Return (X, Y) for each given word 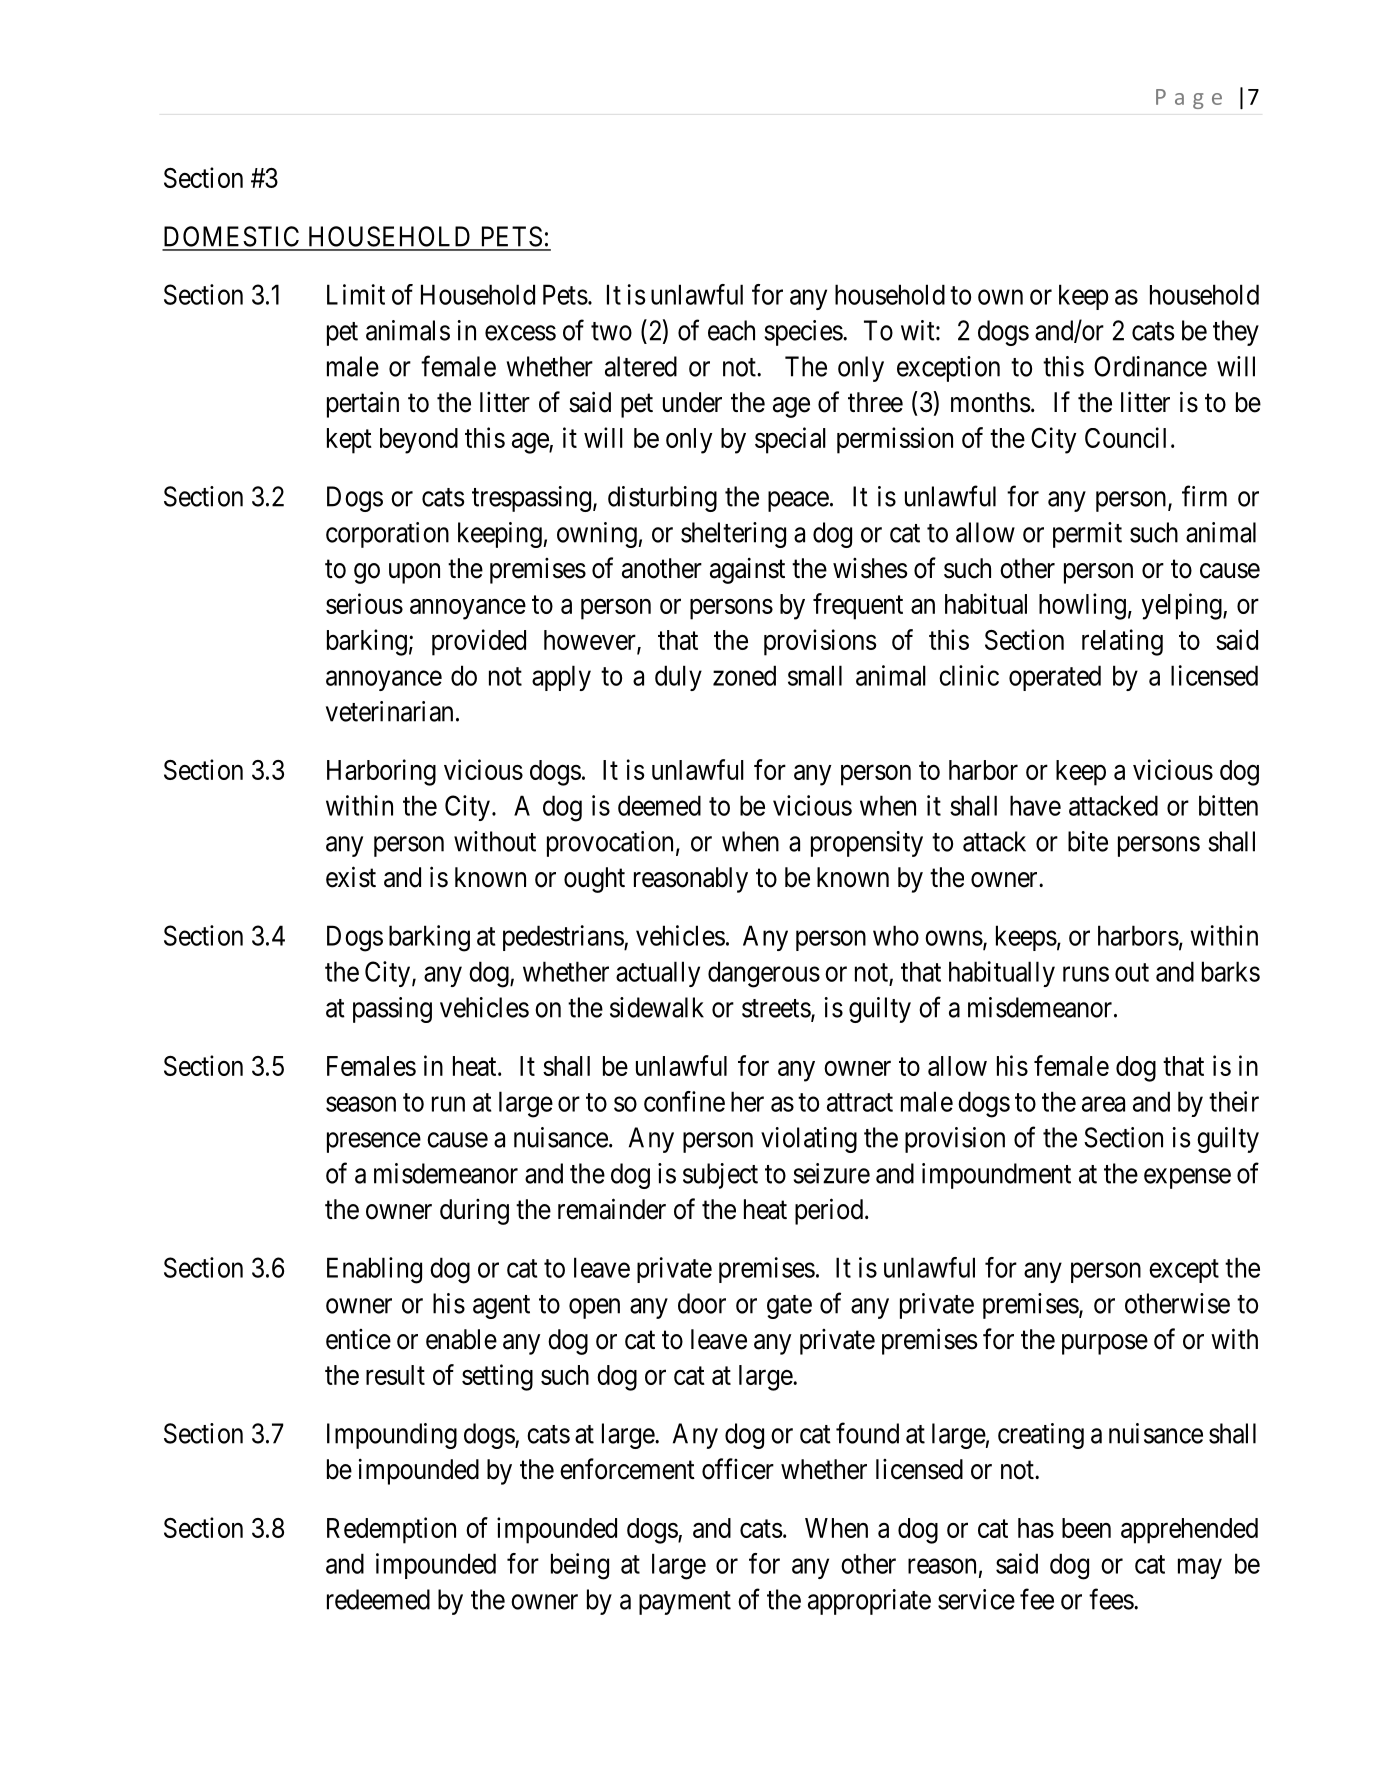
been (1086, 1528)
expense (1187, 1178)
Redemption (391, 1530)
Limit (356, 294)
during (474, 1212)
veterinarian (389, 711)
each (731, 330)
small (815, 675)
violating (809, 1140)
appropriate (869, 1602)
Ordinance (1150, 366)
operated (1055, 678)
